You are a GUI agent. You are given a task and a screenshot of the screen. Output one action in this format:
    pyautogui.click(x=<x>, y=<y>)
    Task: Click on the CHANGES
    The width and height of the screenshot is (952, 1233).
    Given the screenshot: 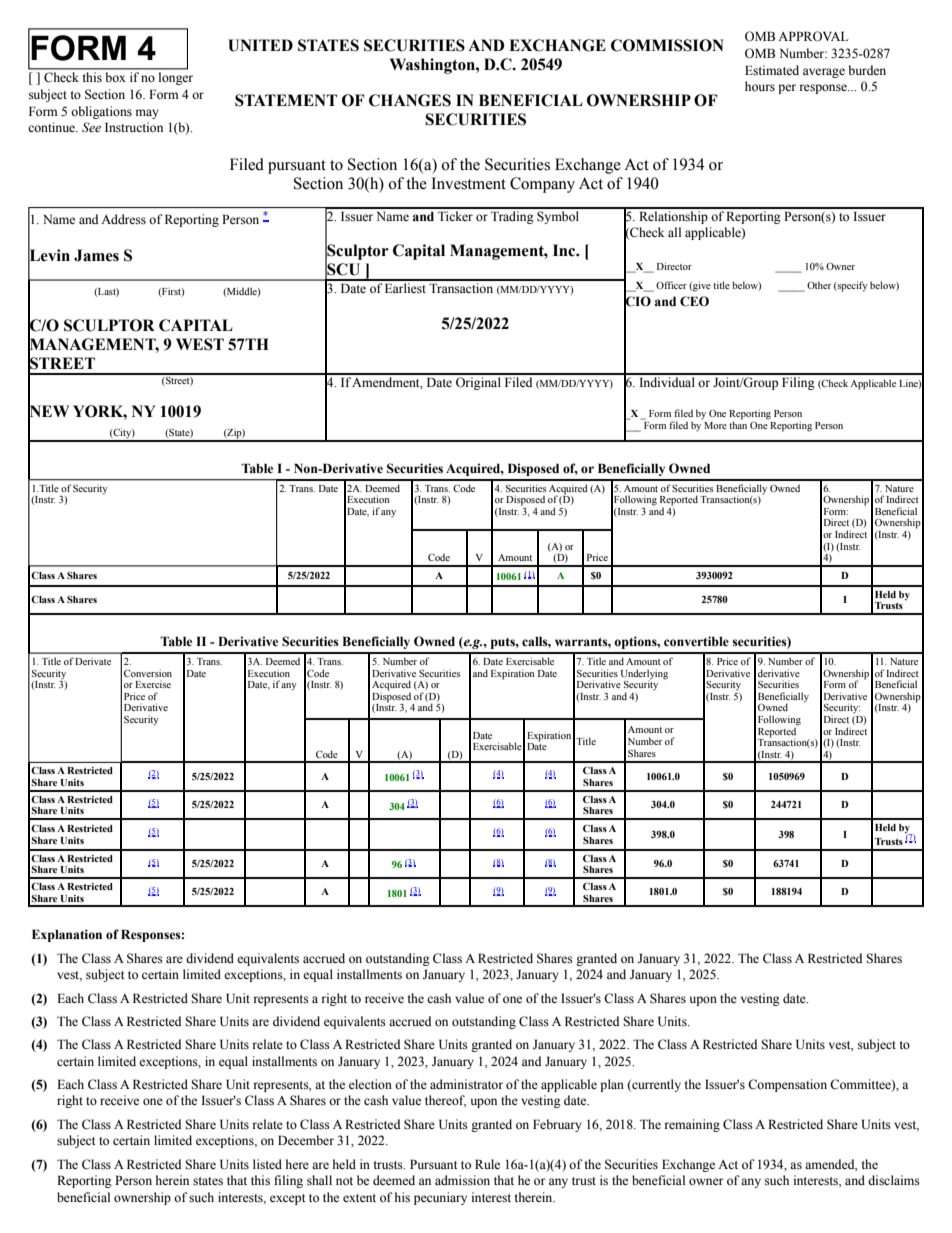 What is the action you would take?
    pyautogui.click(x=410, y=100)
